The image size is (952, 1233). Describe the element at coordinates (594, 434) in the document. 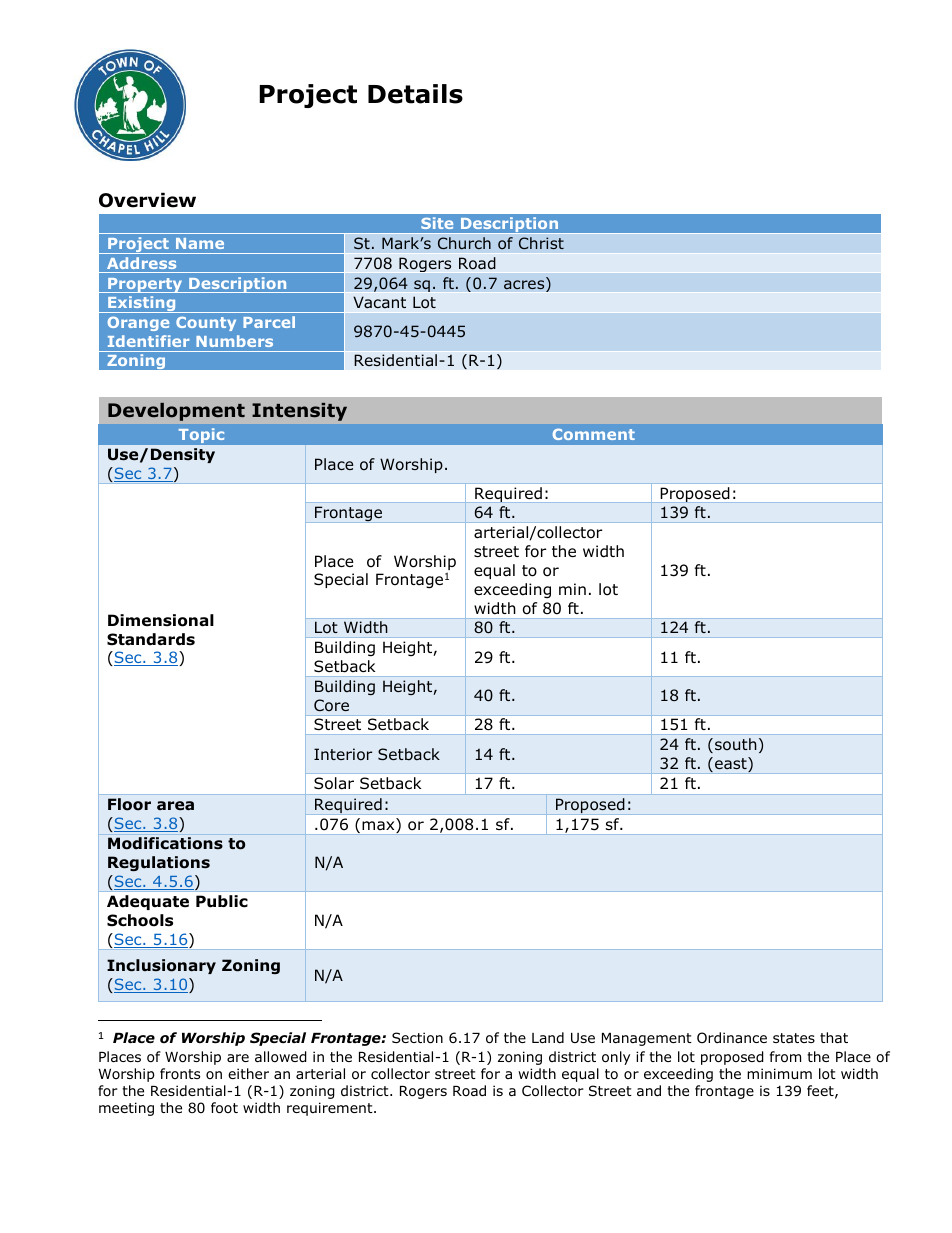

I see `Comment` at that location.
